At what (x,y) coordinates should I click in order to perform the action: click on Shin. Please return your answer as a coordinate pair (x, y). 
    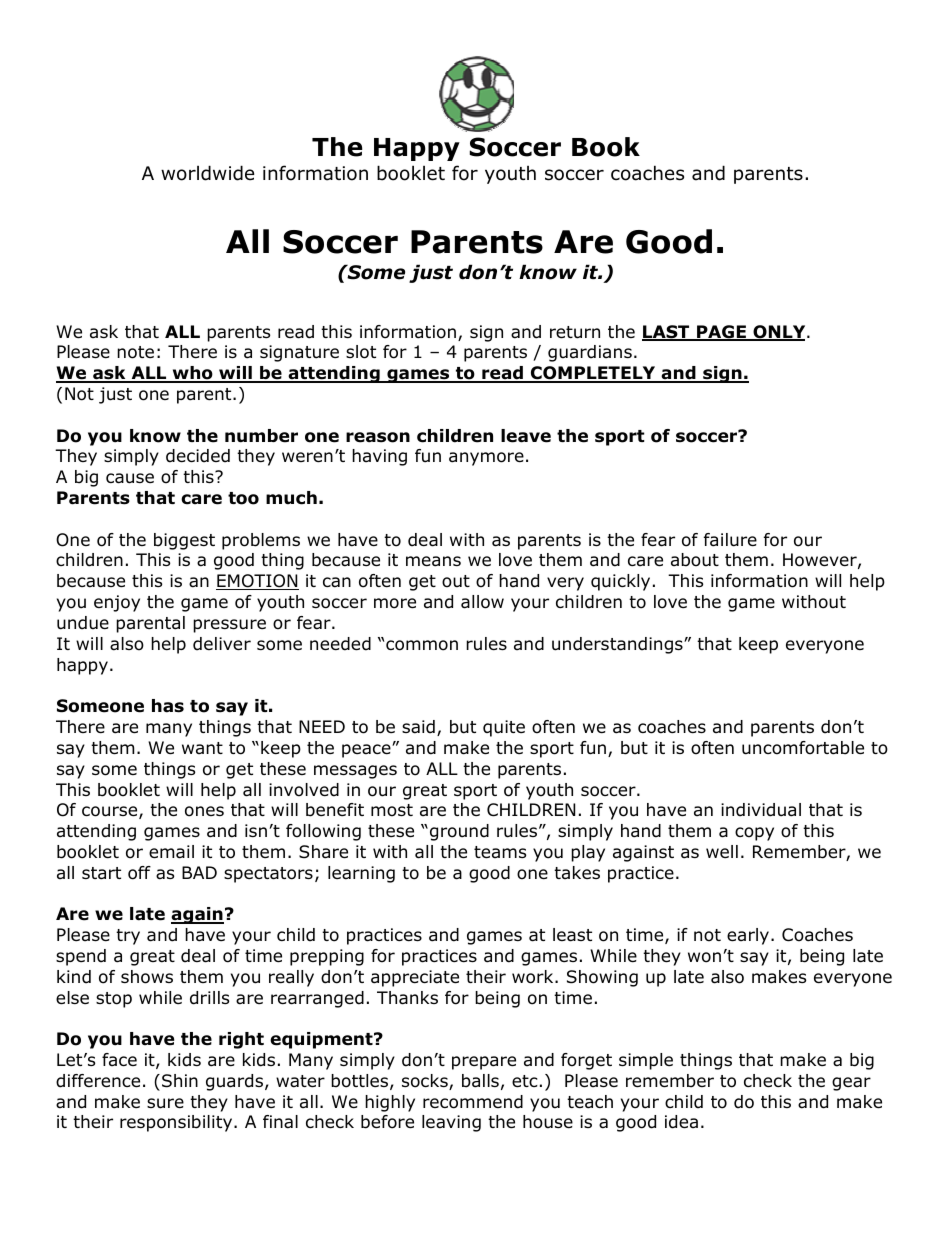
    Looking at the image, I should click on (180, 1081).
